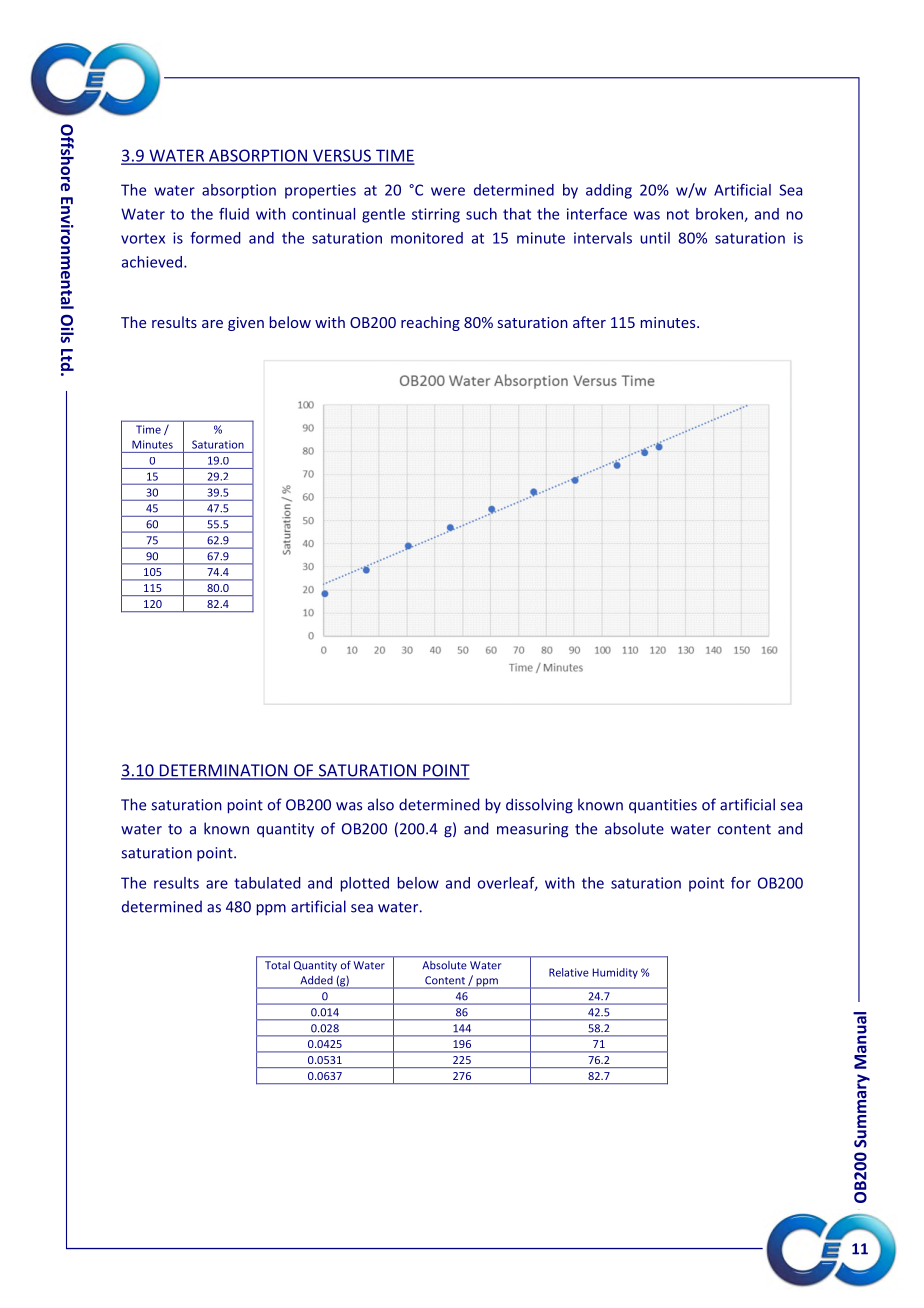 The height and width of the document is (1308, 924). What do you see at coordinates (277, 965) in the document?
I see `Total` at bounding box center [277, 965].
